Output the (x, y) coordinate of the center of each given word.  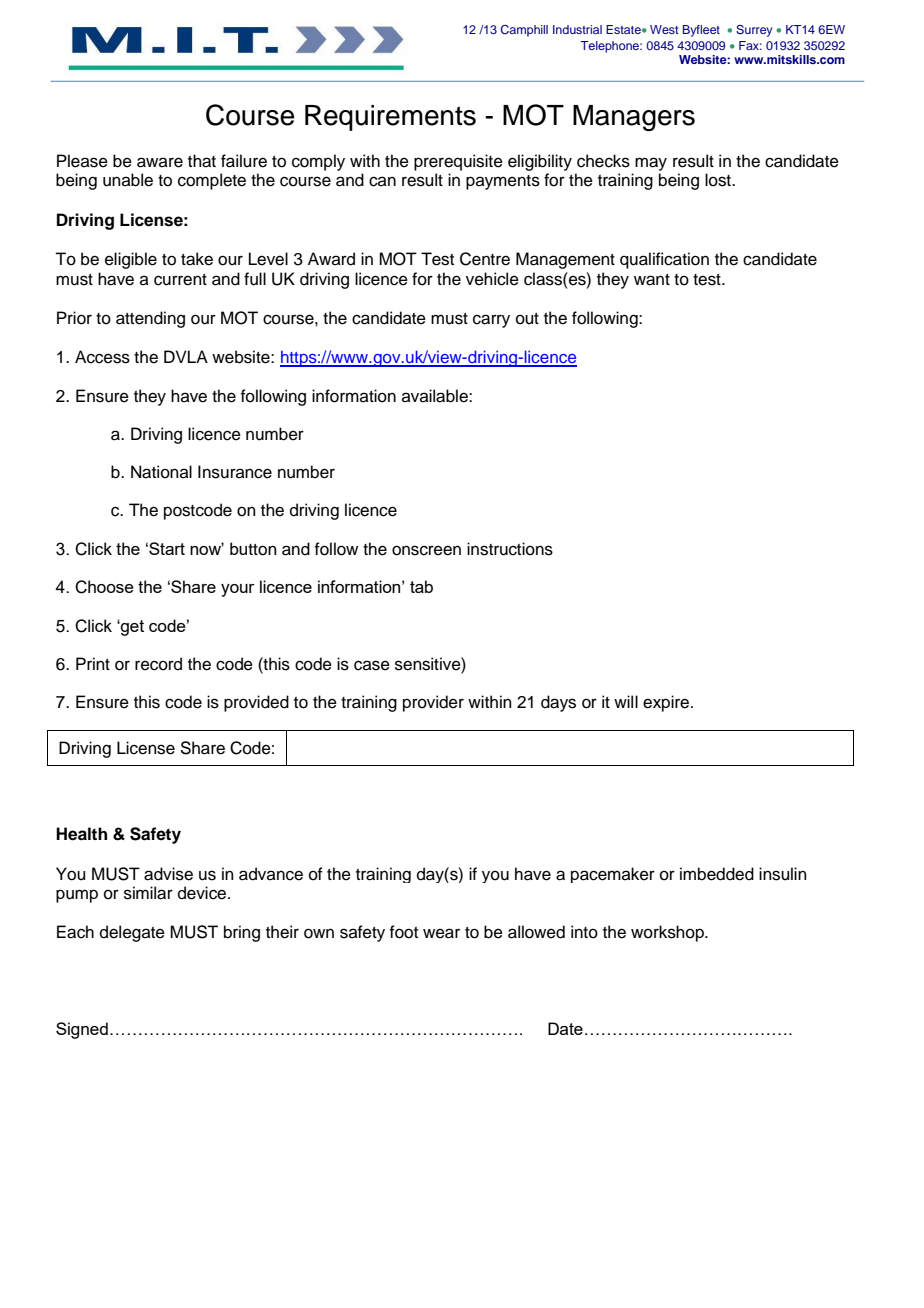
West (664, 29)
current (180, 280)
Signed (82, 1030)
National (161, 472)
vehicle (492, 279)
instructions (510, 549)
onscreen (426, 550)
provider (433, 703)
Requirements (390, 118)
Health (81, 834)
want (652, 280)
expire (667, 703)
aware (160, 162)
